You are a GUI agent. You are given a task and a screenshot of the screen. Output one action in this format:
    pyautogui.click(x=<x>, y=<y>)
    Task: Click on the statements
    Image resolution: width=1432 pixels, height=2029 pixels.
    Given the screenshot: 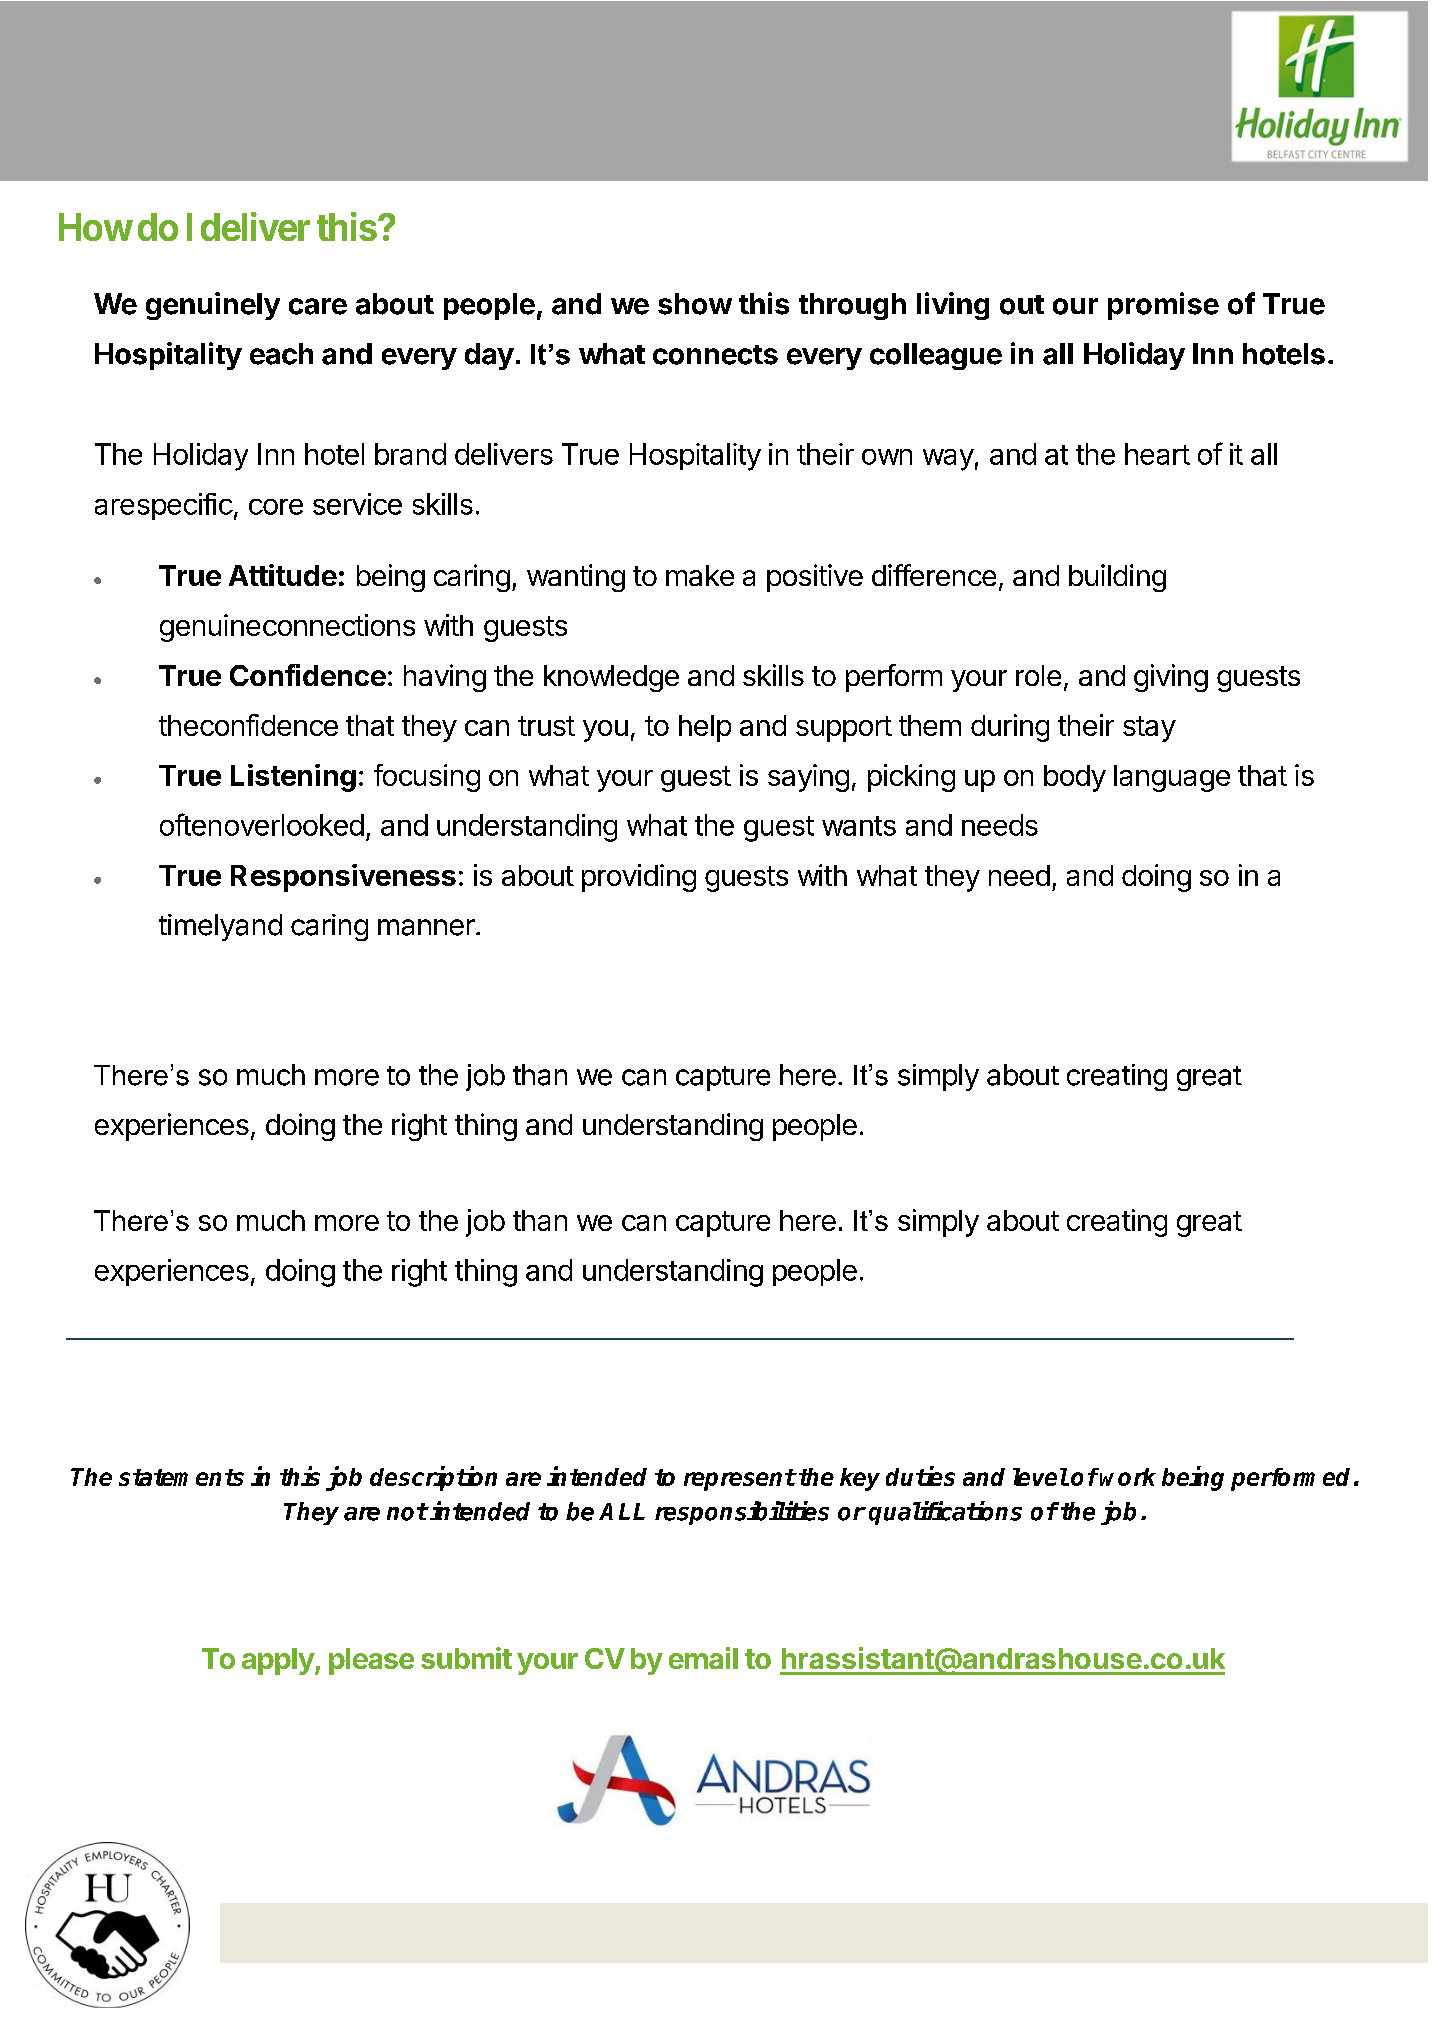 What is the action you would take?
    pyautogui.click(x=181, y=1477)
